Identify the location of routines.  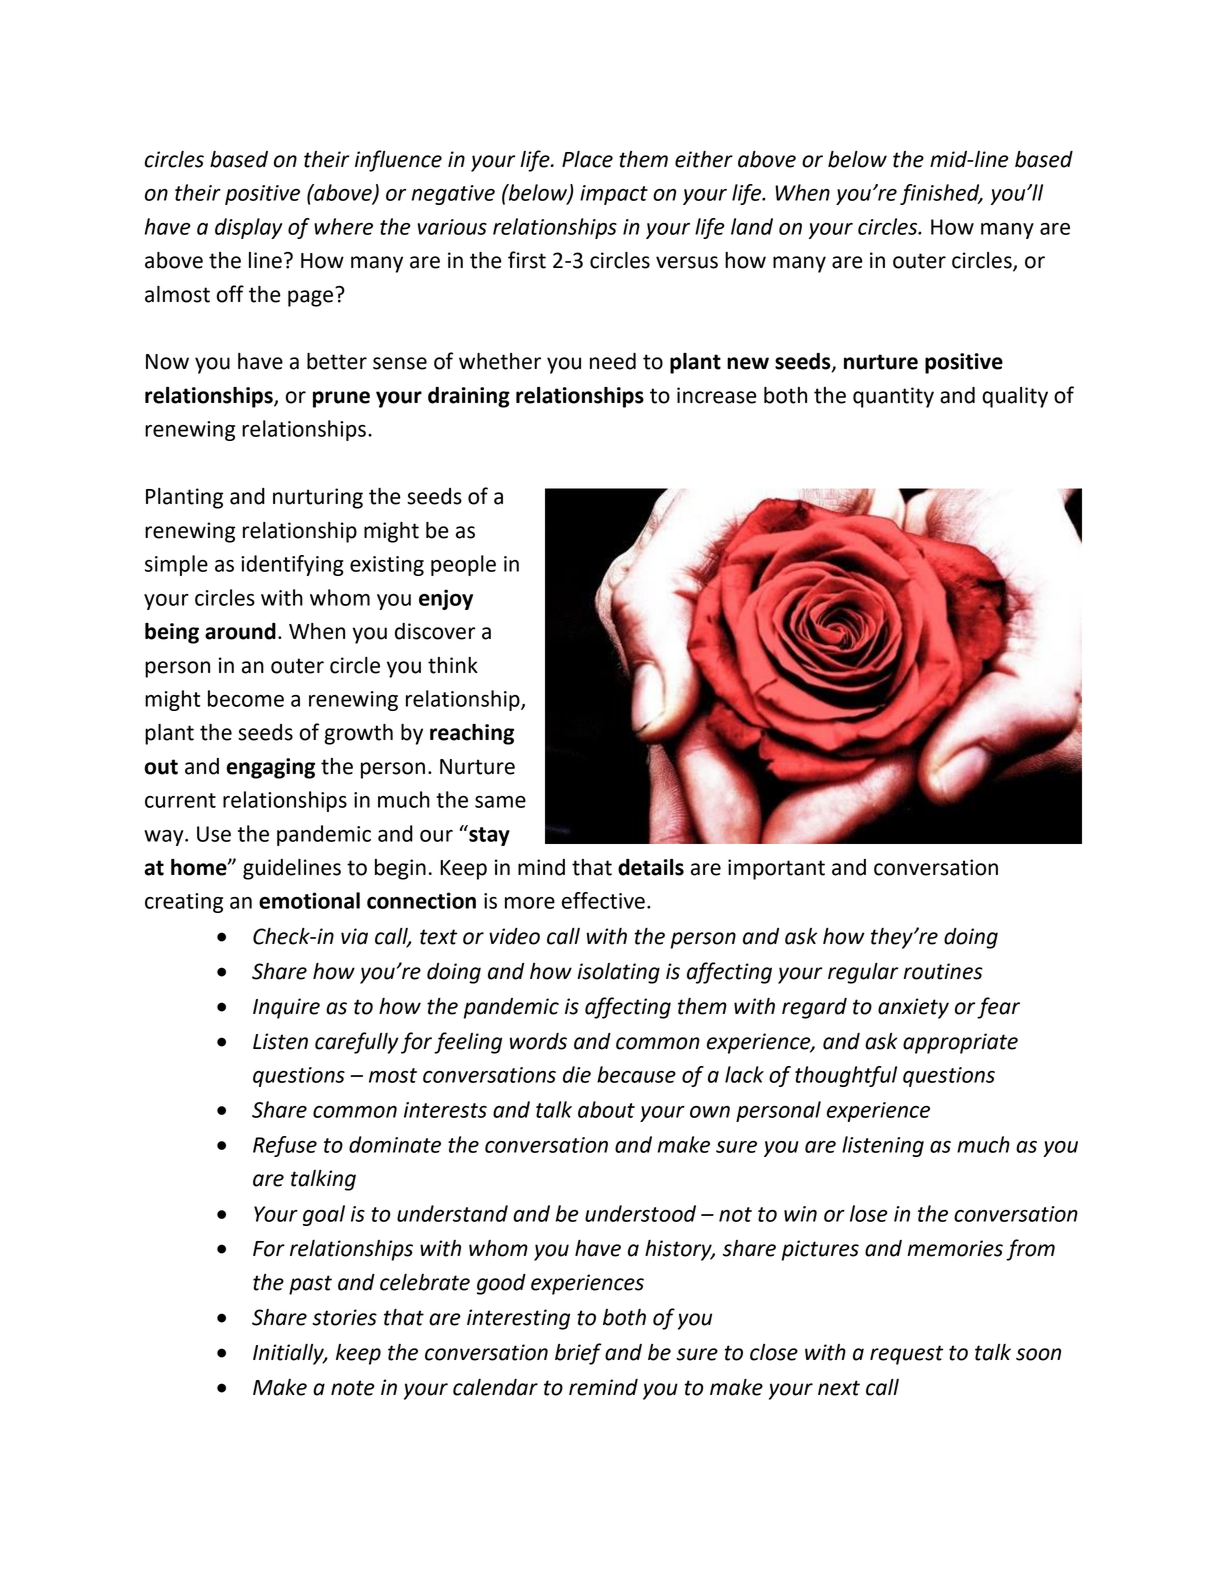
(943, 971).
